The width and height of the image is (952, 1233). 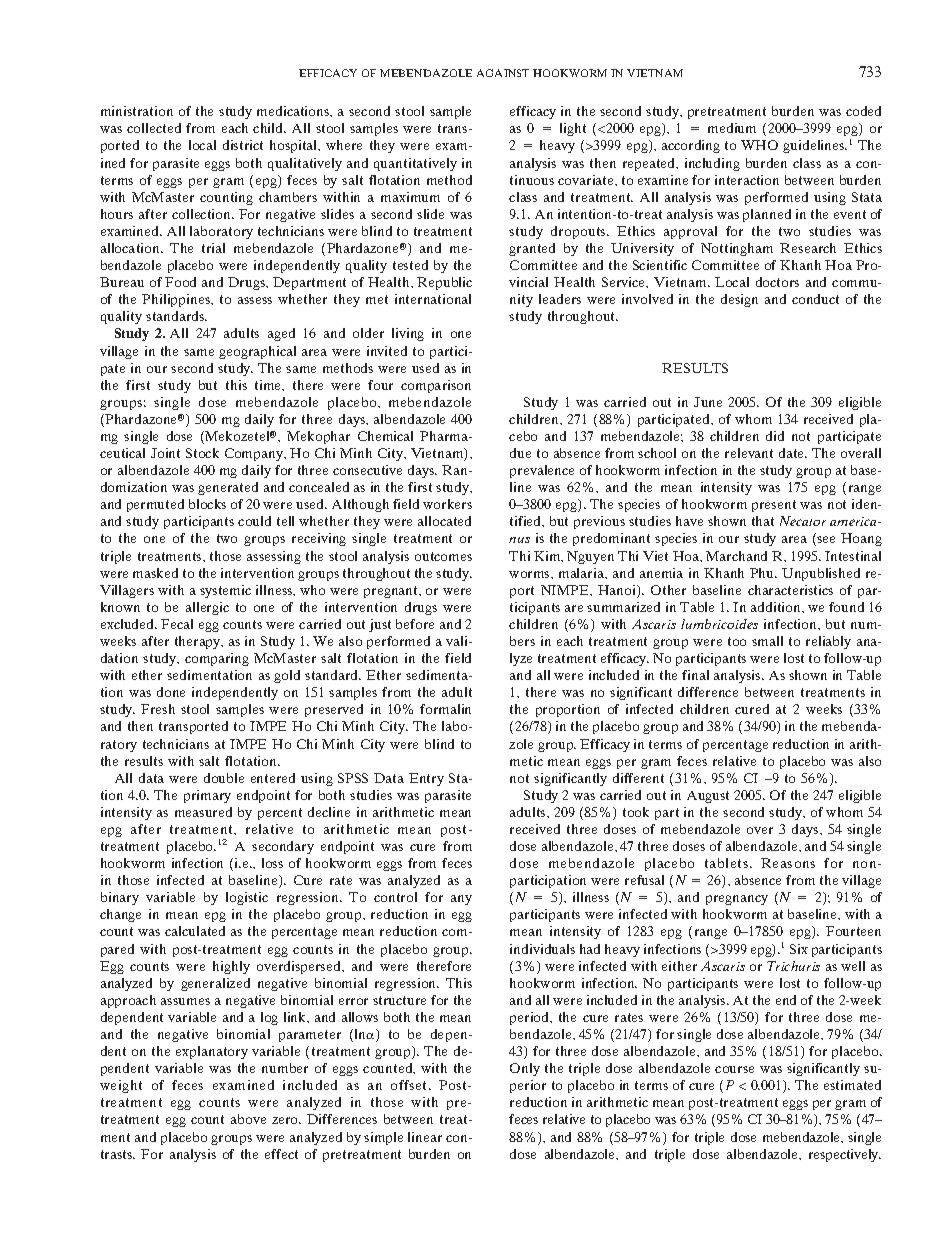 What do you see at coordinates (395, 897) in the image?
I see `control` at bounding box center [395, 897].
